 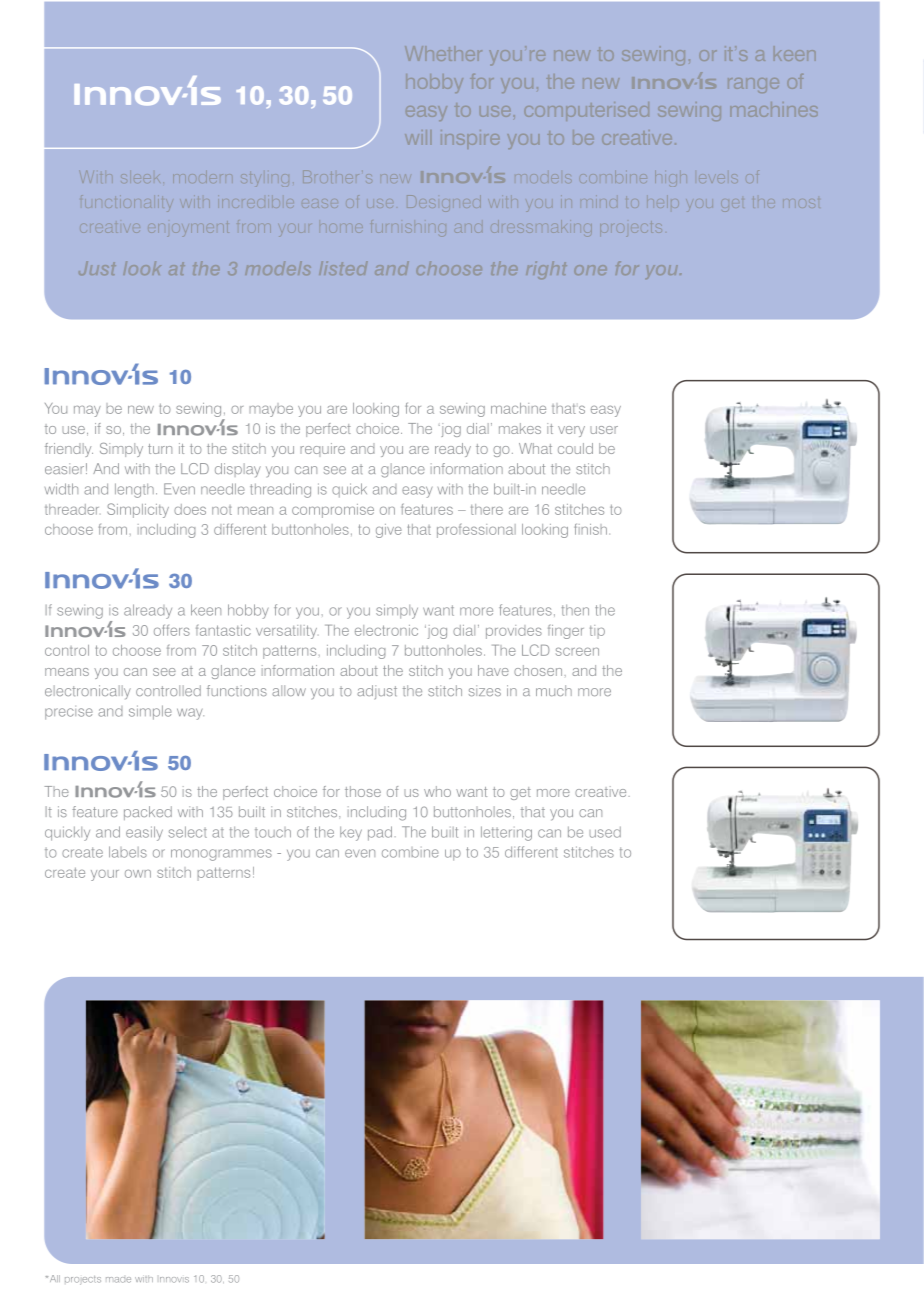 What do you see at coordinates (160, 449) in the screenshot?
I see `turn` at bounding box center [160, 449].
